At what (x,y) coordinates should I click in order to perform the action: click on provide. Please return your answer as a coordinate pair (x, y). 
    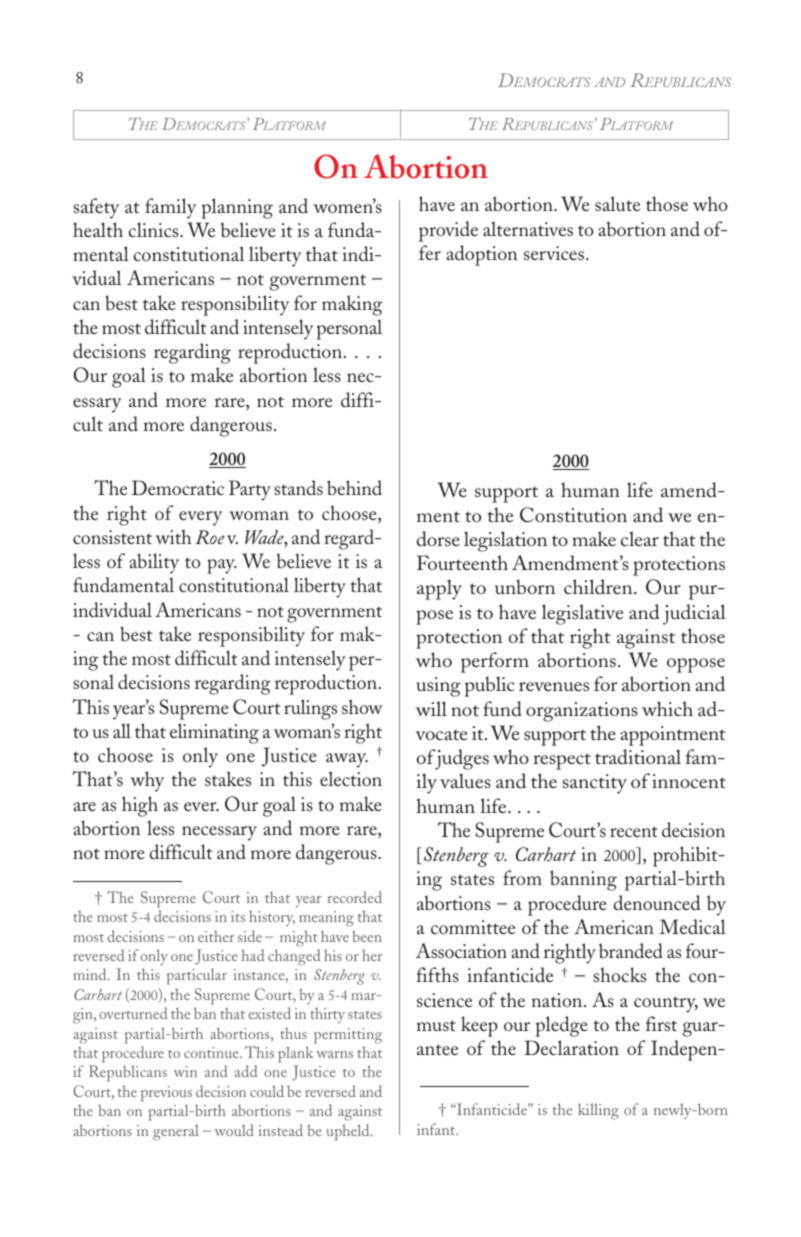
    Looking at the image, I should click on (448, 231).
